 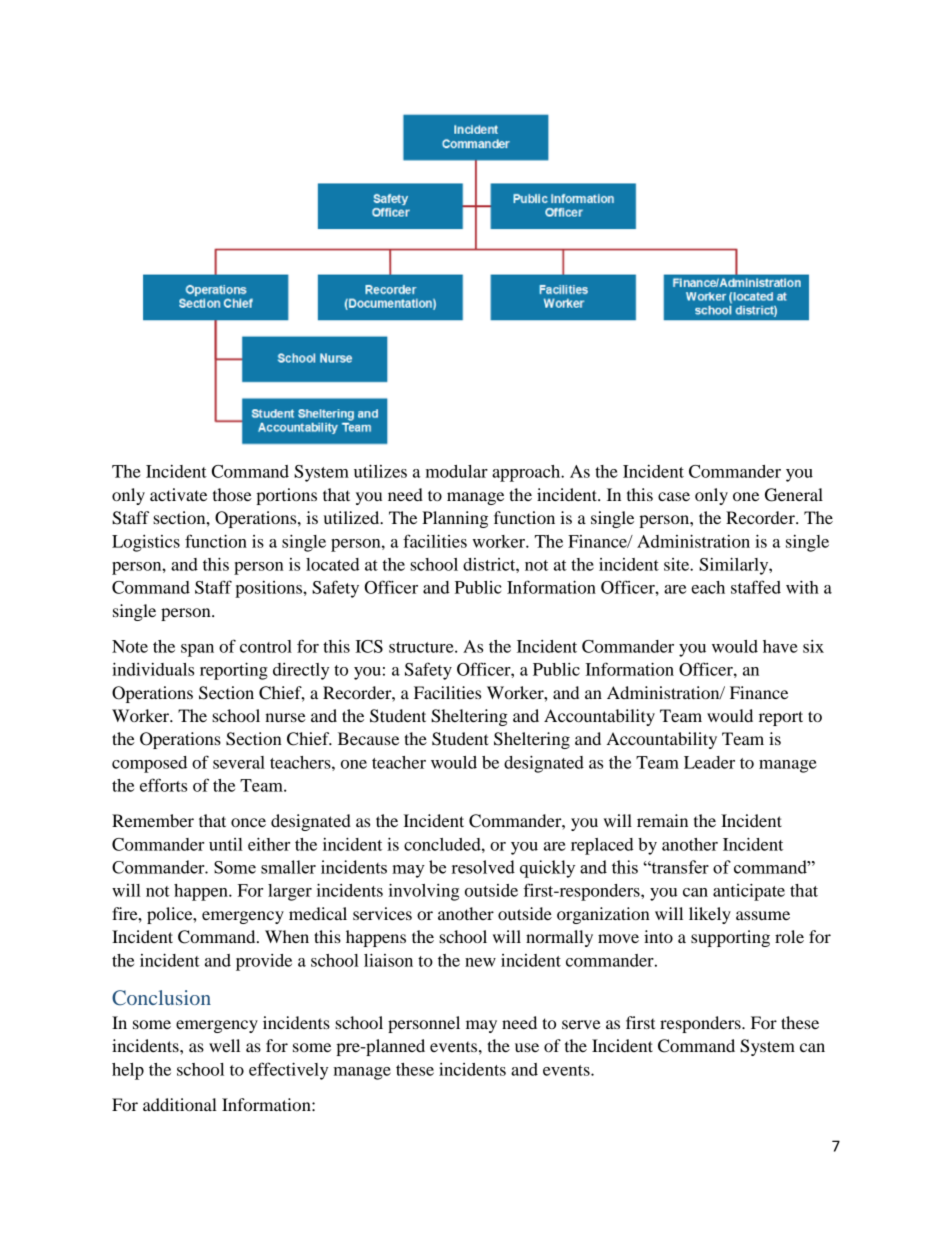 What do you see at coordinates (232, 494) in the screenshot?
I see `those` at bounding box center [232, 494].
